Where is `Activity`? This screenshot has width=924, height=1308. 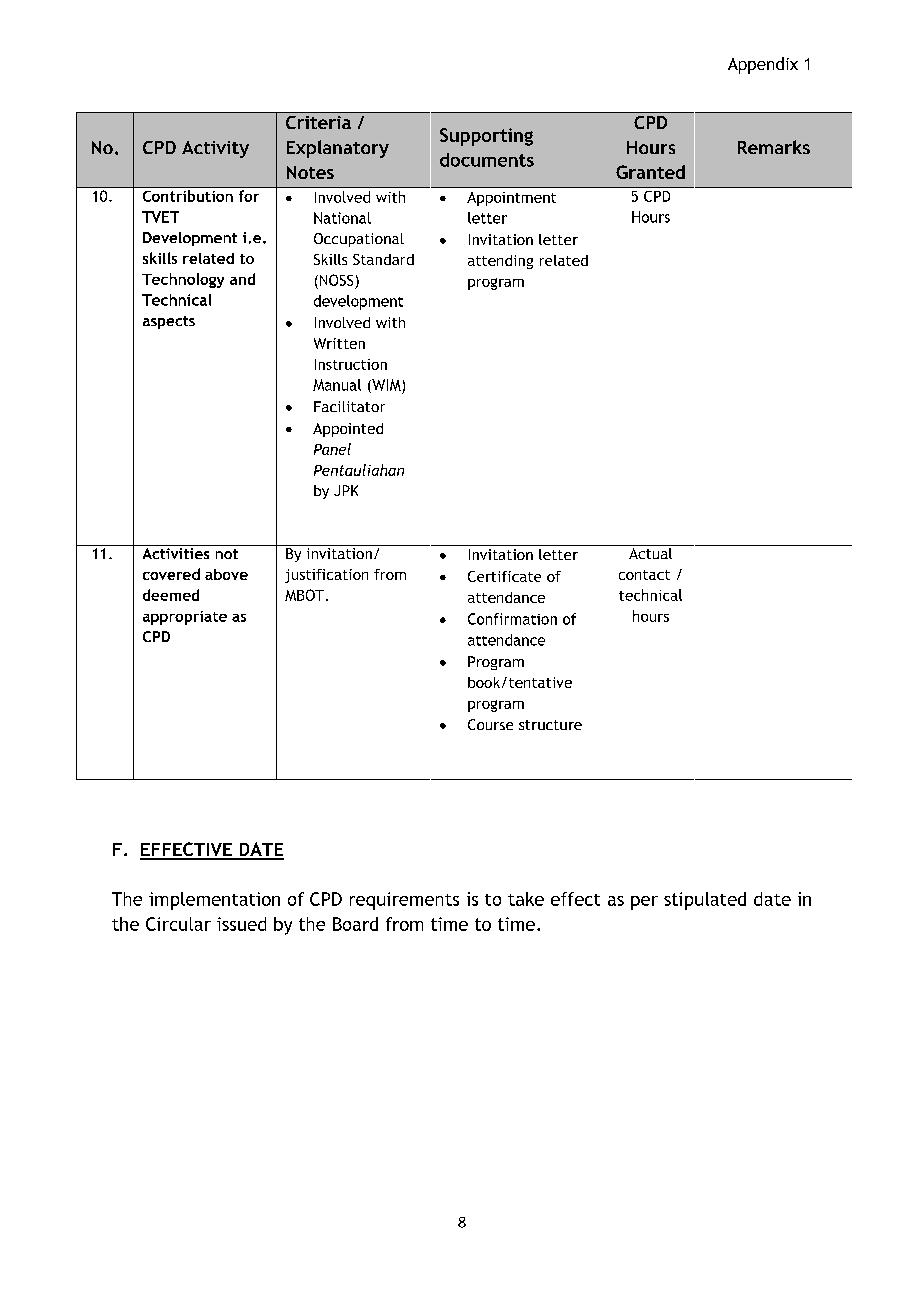
Activity is located at coordinates (215, 149).
